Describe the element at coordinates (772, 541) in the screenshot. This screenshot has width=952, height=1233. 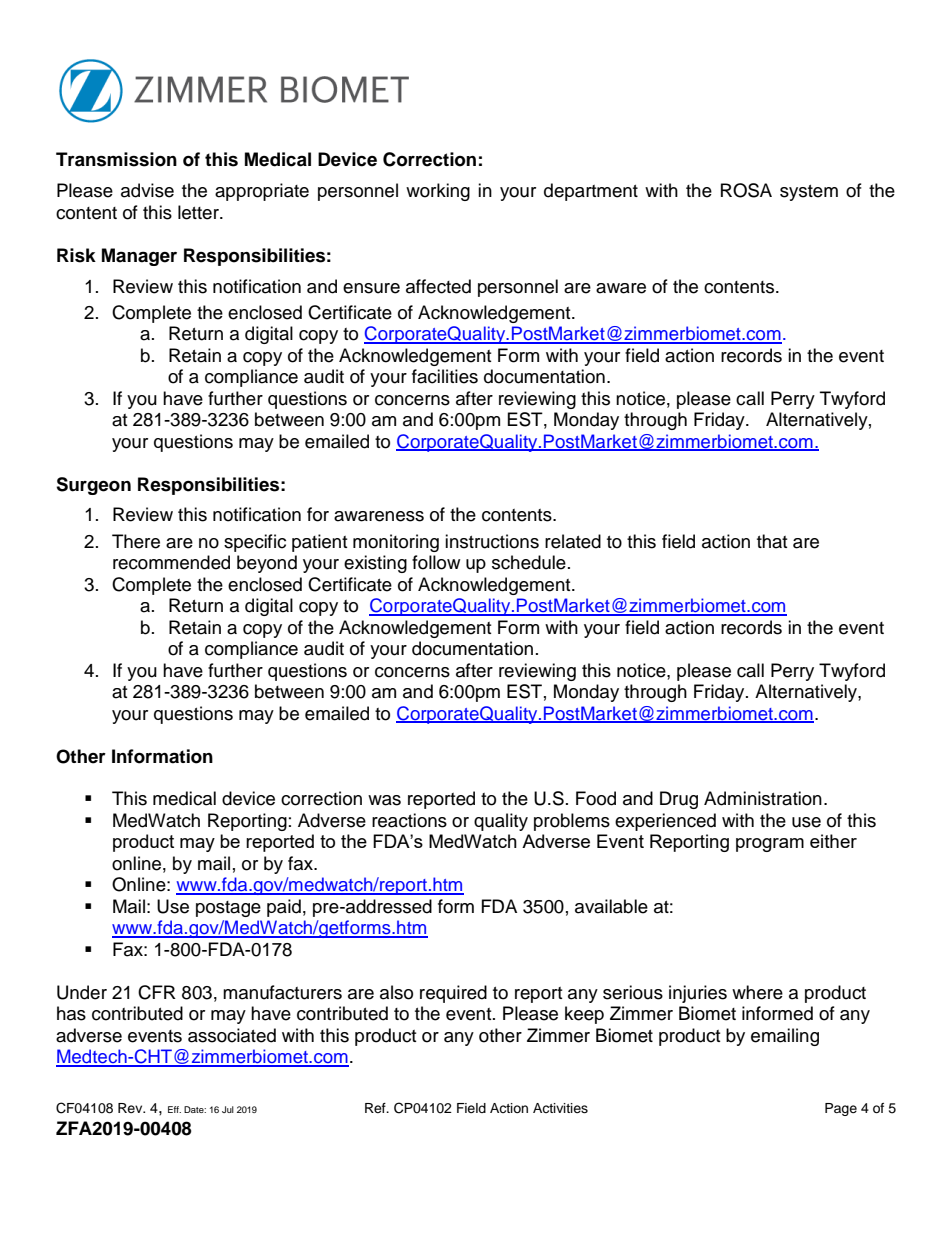
I see `that` at that location.
